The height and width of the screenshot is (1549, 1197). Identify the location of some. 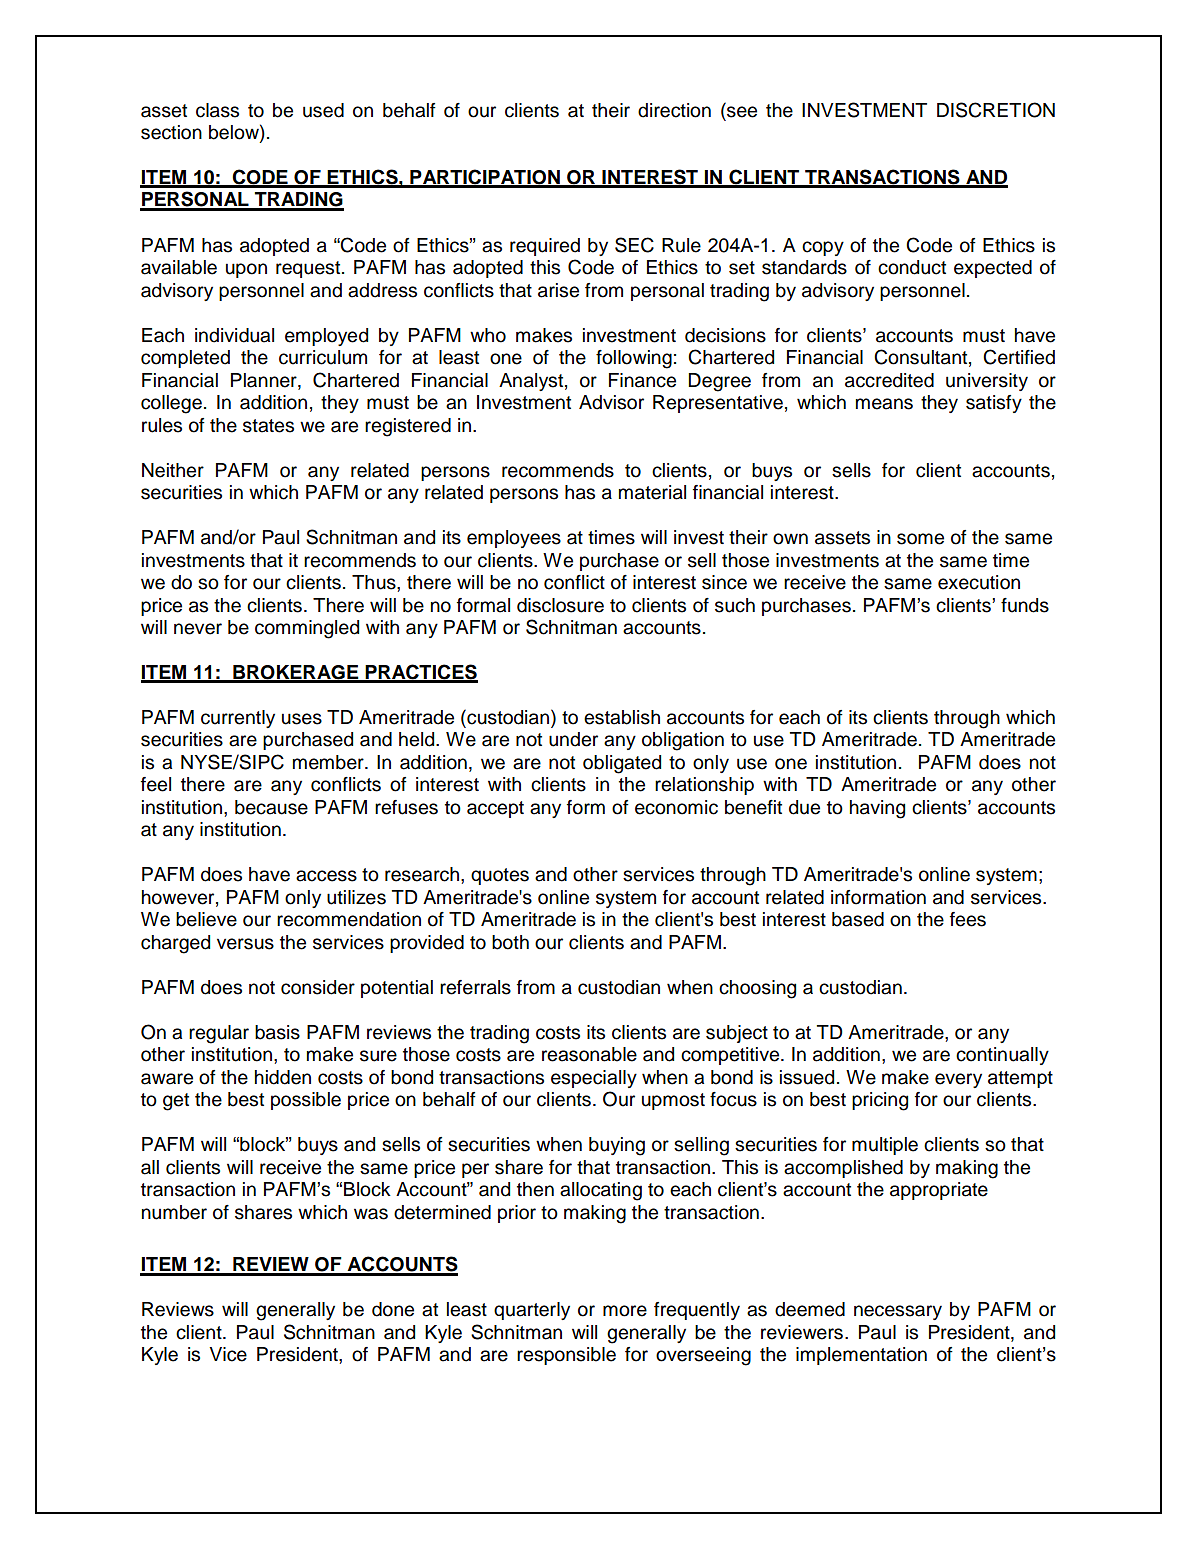
(920, 539).
